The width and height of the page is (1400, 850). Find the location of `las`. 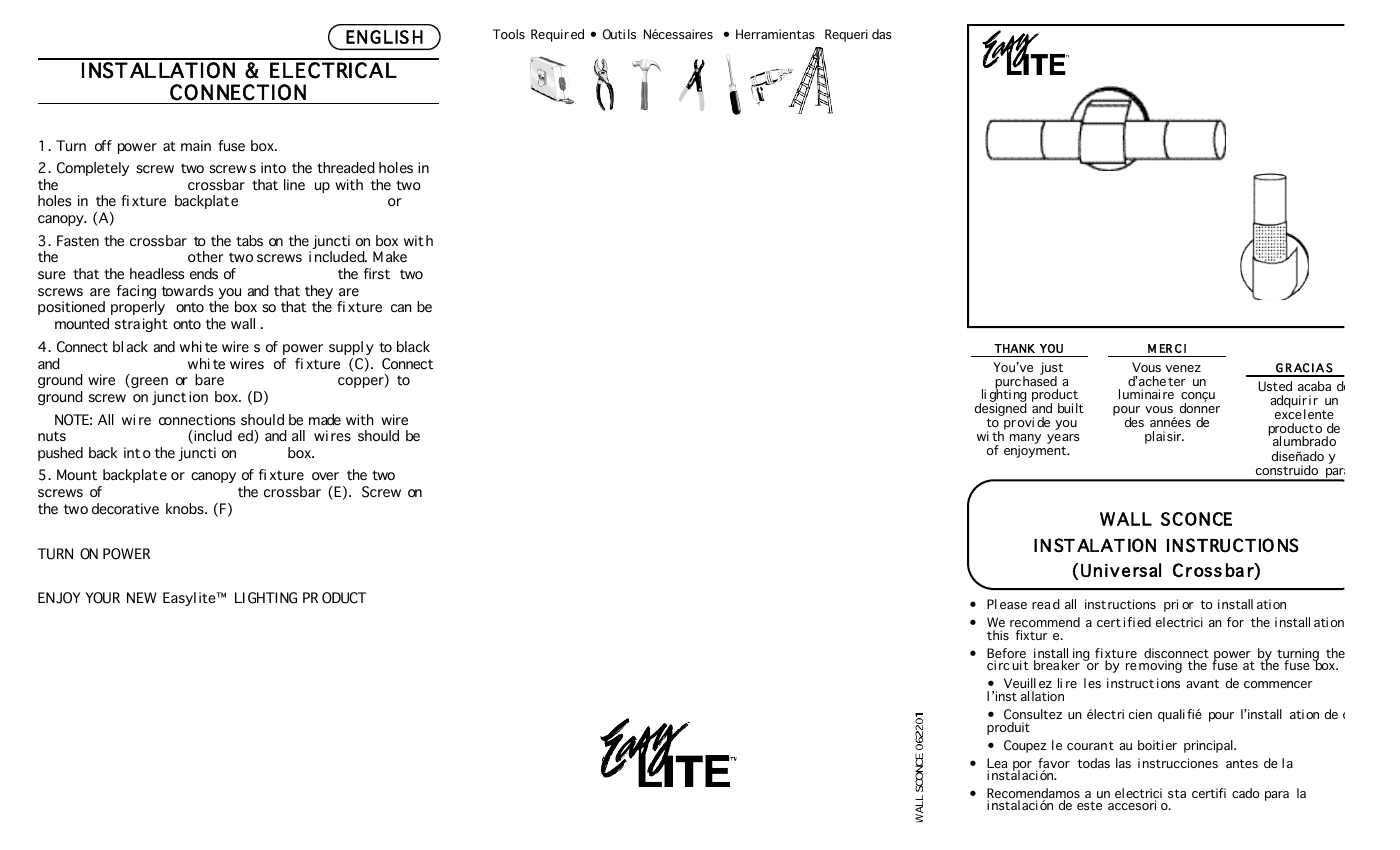

las is located at coordinates (1123, 763).
